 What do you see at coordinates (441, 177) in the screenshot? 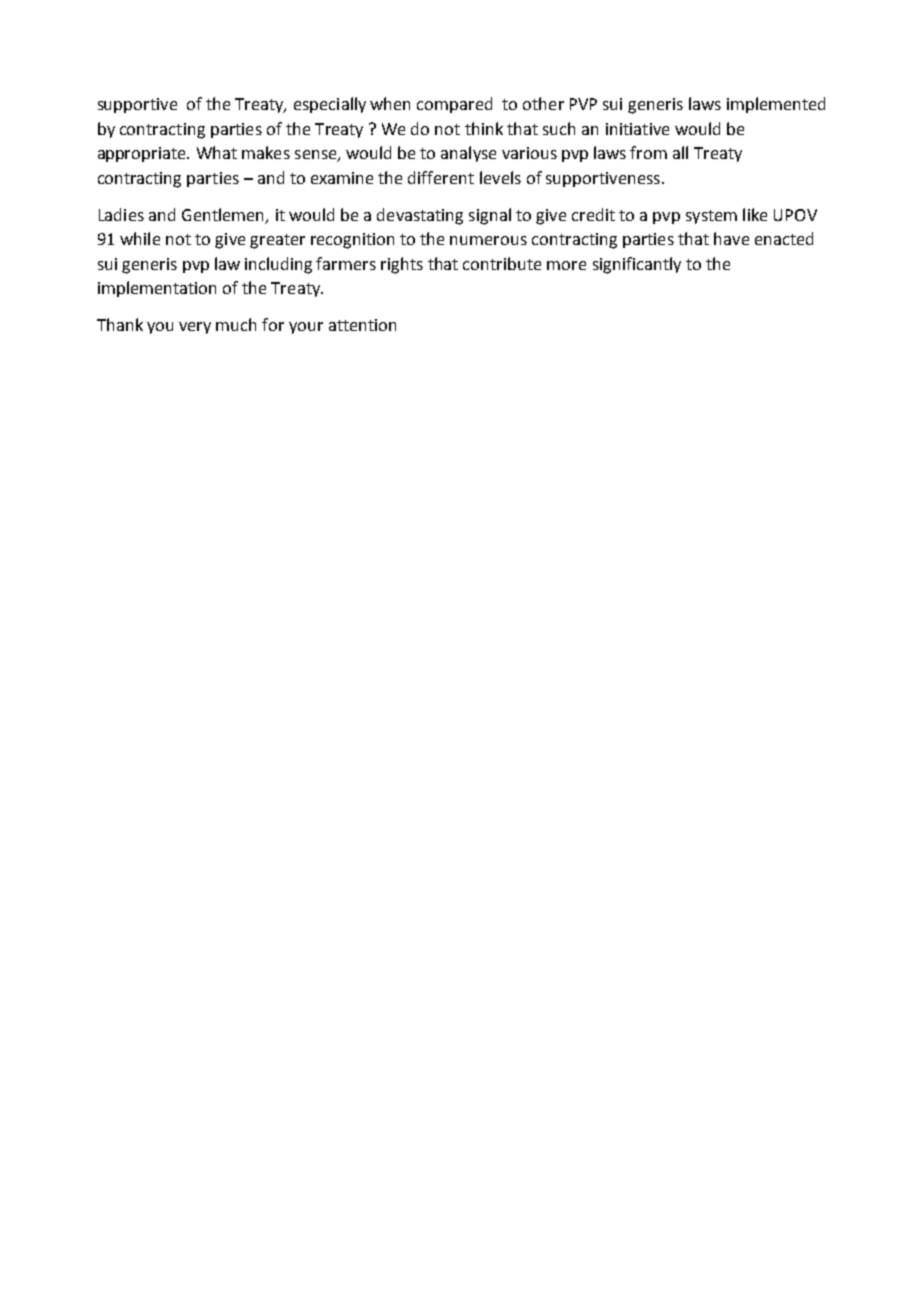
I see `different` at bounding box center [441, 177].
